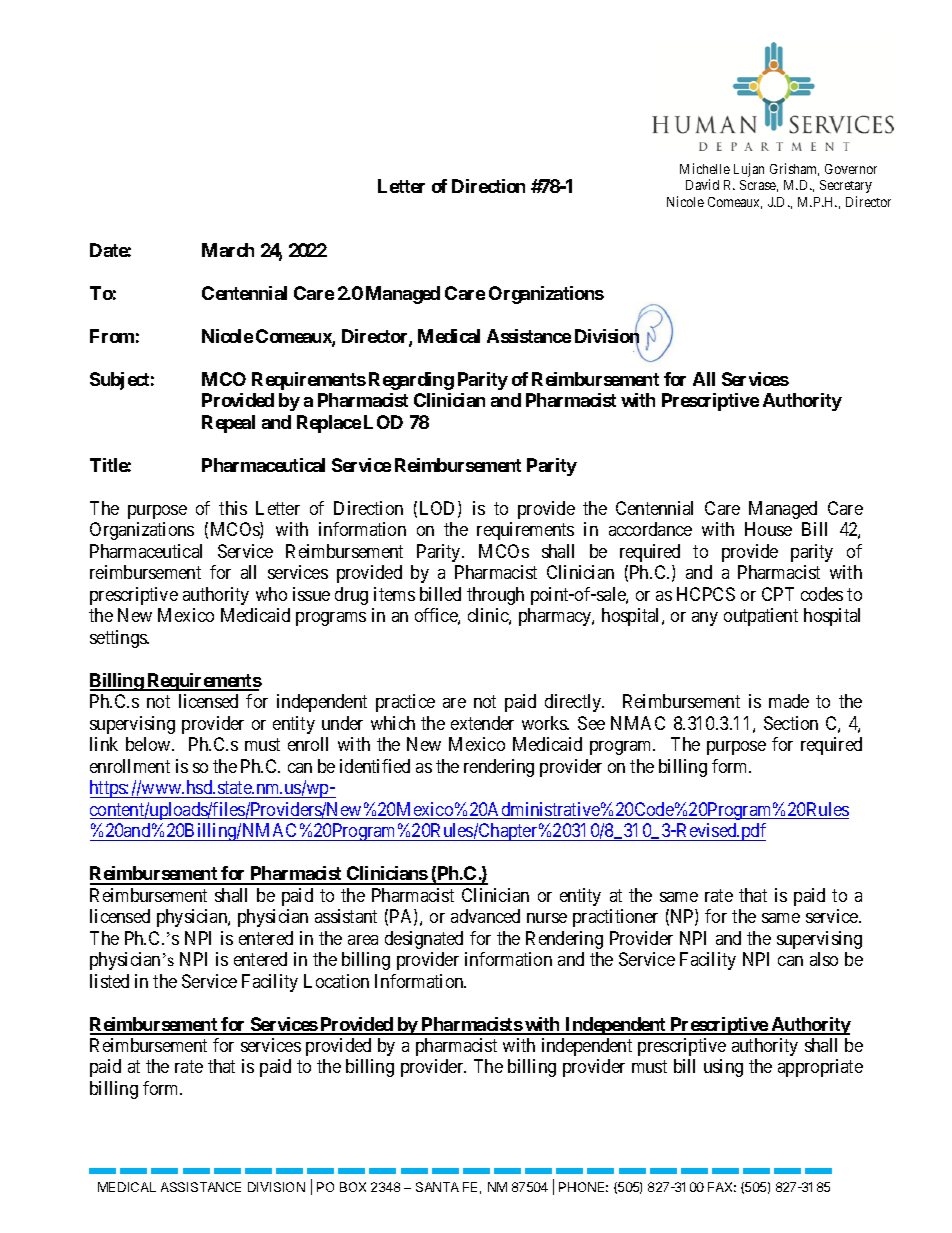 This screenshot has height=1233, width=952. Describe the element at coordinates (705, 168) in the screenshot. I see `Michelle` at that location.
